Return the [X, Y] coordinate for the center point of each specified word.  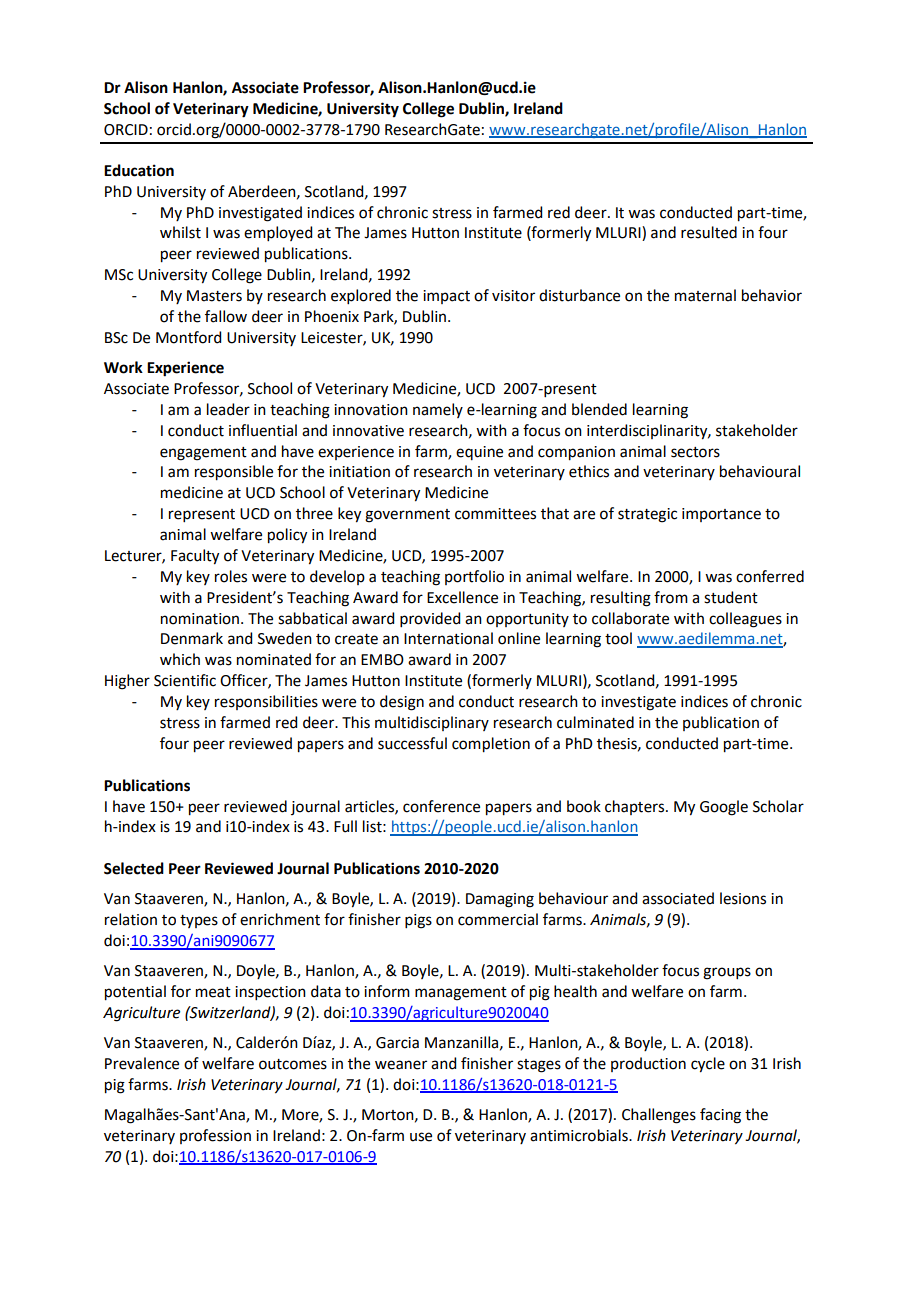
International [448, 638]
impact [446, 297]
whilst [180, 232]
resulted [709, 232]
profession [215, 1136]
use [421, 1137]
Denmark [192, 638]
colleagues [745, 620]
